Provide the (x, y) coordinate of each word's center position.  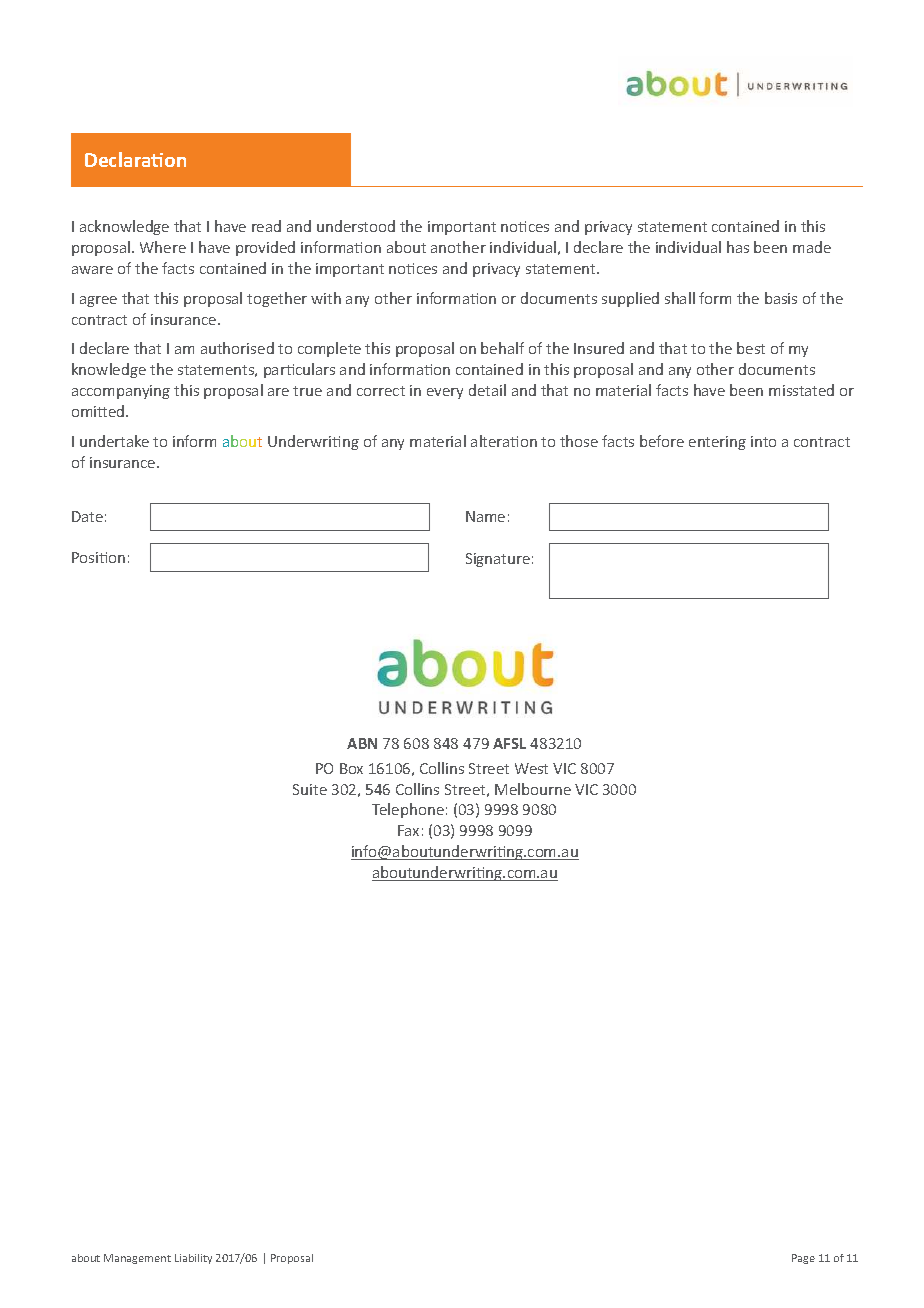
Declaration (135, 159)
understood (356, 226)
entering (717, 443)
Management (137, 1259)
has (738, 247)
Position (98, 557)
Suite (310, 789)
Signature (498, 560)
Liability (193, 1259)
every (445, 393)
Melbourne (533, 789)
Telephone (408, 810)
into (763, 441)
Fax (408, 830)
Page (803, 1259)
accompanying (121, 392)
